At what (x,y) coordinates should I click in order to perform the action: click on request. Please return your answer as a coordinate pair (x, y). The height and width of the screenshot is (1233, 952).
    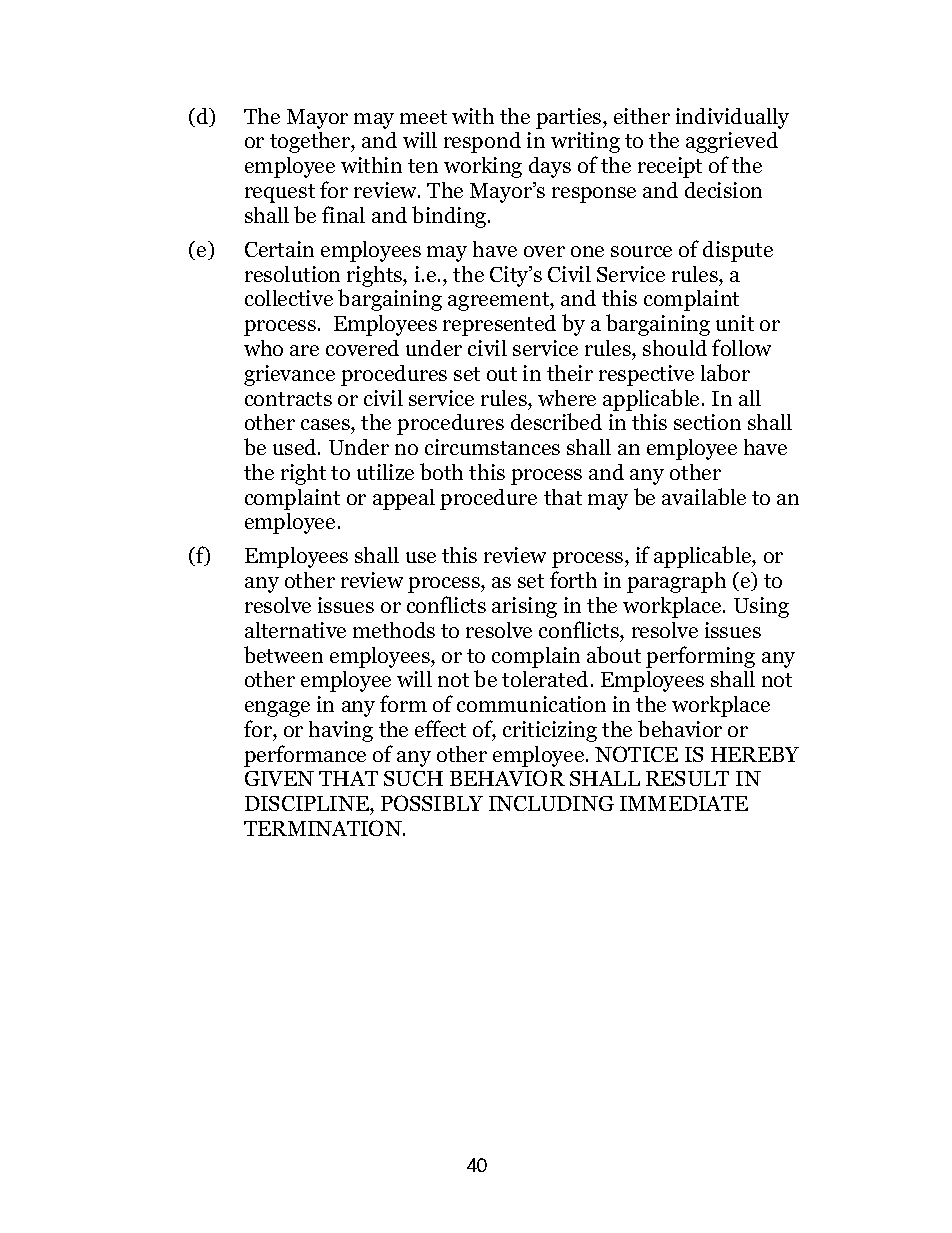
    Looking at the image, I should click on (280, 193).
